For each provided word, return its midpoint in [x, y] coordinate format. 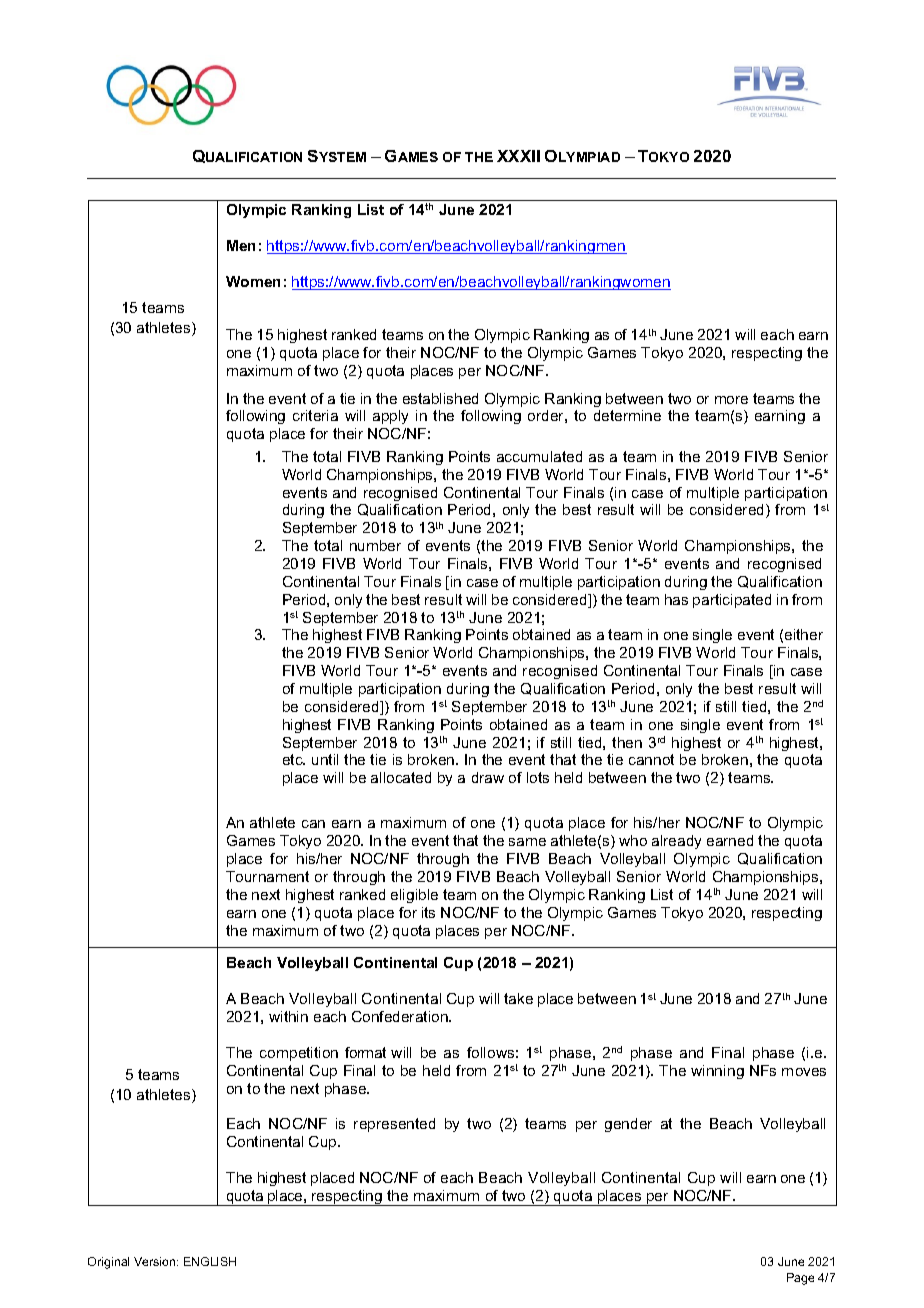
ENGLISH [210, 1261]
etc [294, 759]
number [375, 545]
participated [732, 601]
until [325, 759]
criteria [315, 415]
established [440, 398]
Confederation [401, 1016]
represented [394, 1125]
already [676, 842]
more [731, 400]
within [288, 1016]
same [527, 842]
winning [717, 1072]
